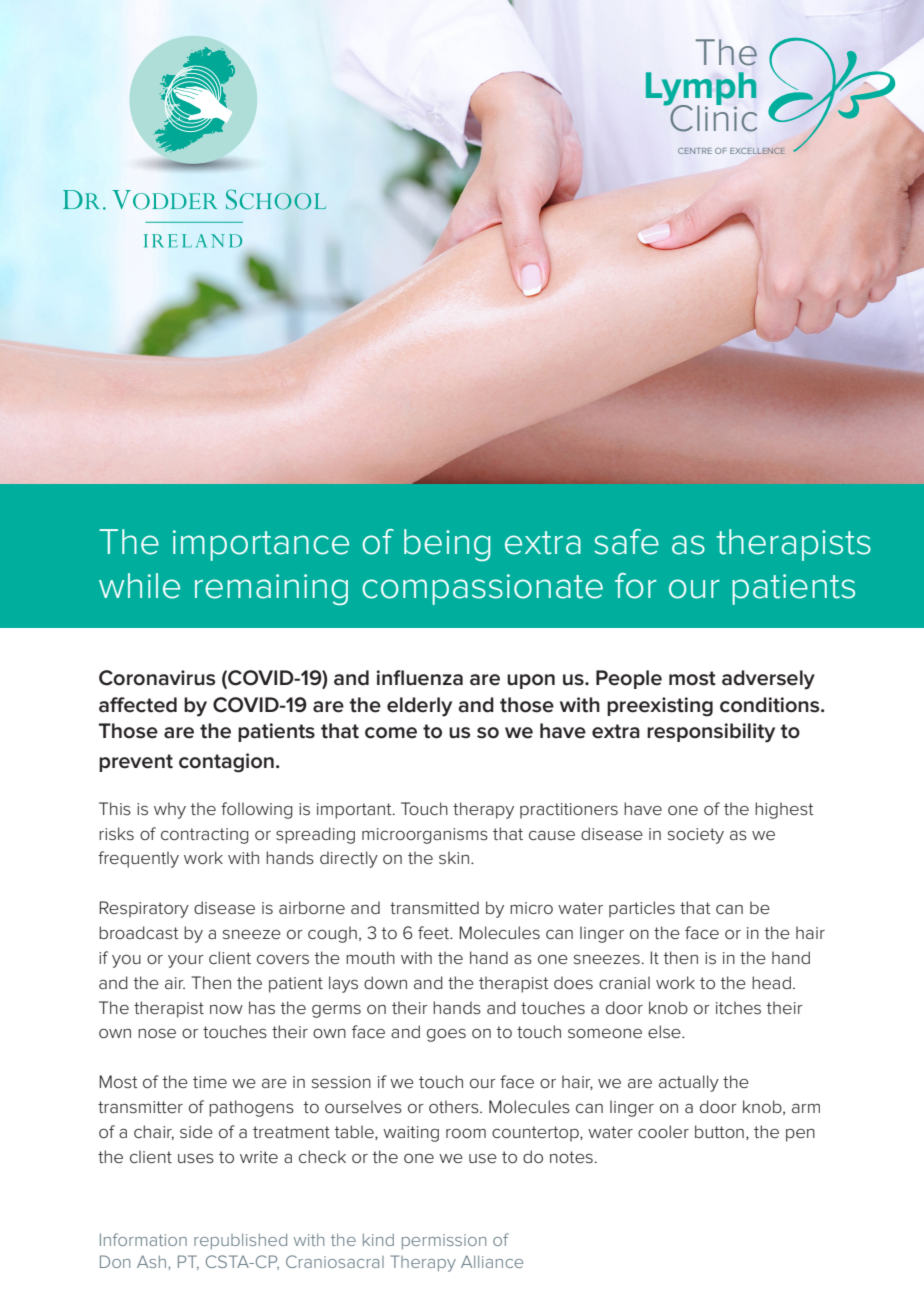  What do you see at coordinates (663, 1131) in the screenshot?
I see `cooler` at bounding box center [663, 1131].
